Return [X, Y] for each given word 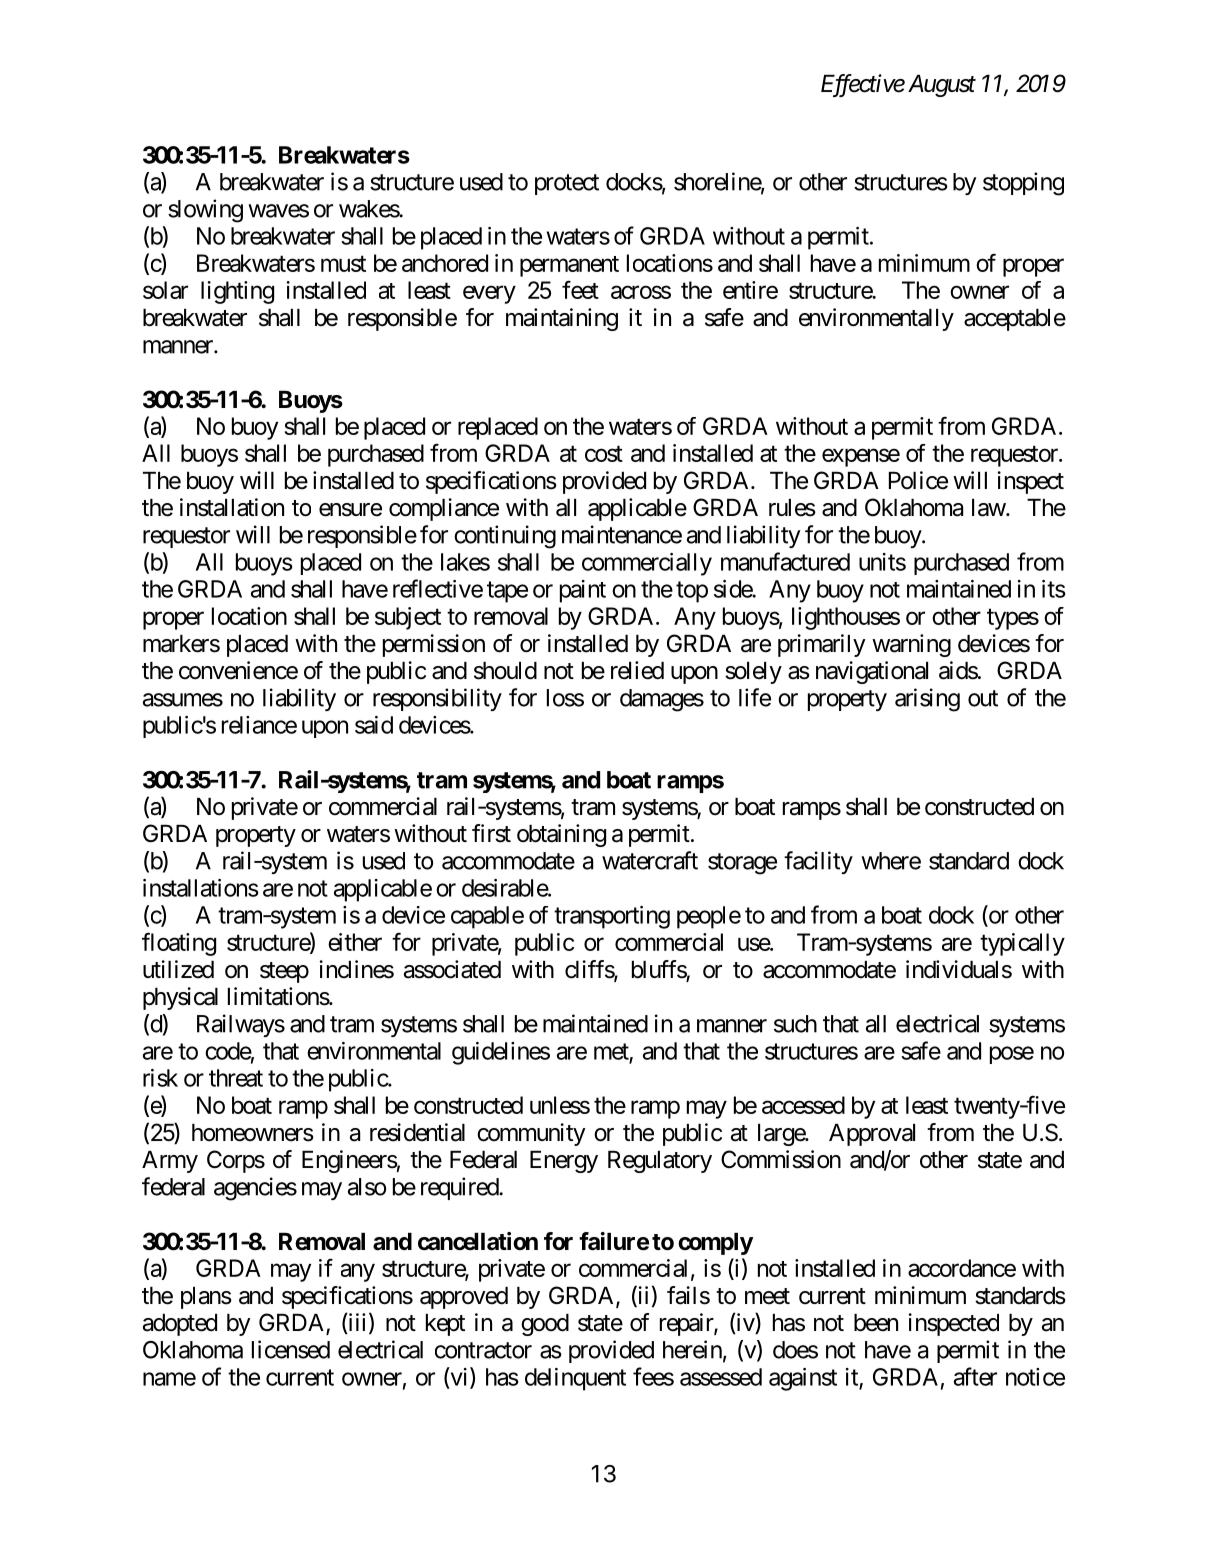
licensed [291, 1349]
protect [567, 184]
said [374, 725]
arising [927, 700]
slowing [205, 211]
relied [637, 670]
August [942, 86]
